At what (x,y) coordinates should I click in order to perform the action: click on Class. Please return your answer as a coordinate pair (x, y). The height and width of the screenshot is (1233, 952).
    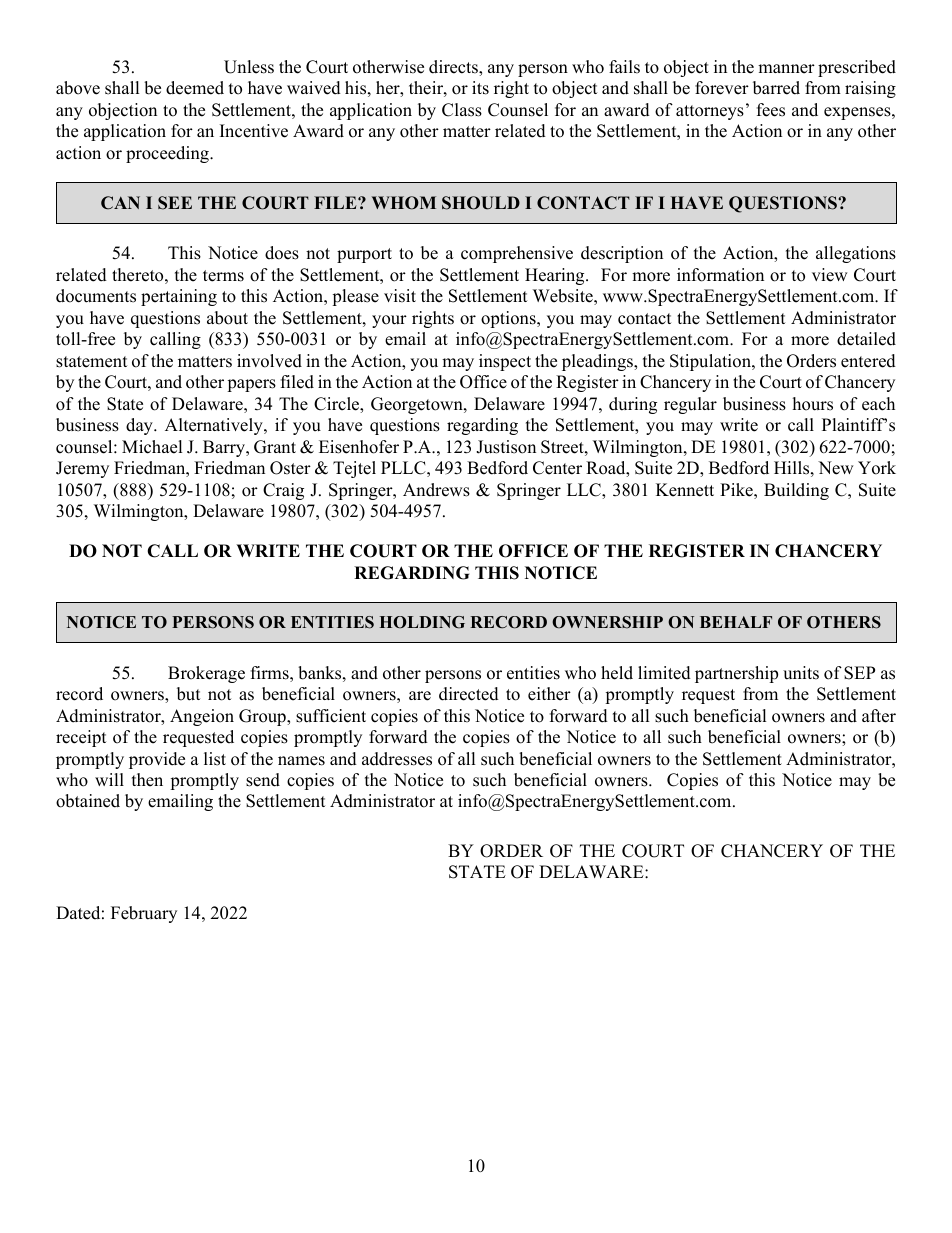
    Looking at the image, I should click on (462, 110).
